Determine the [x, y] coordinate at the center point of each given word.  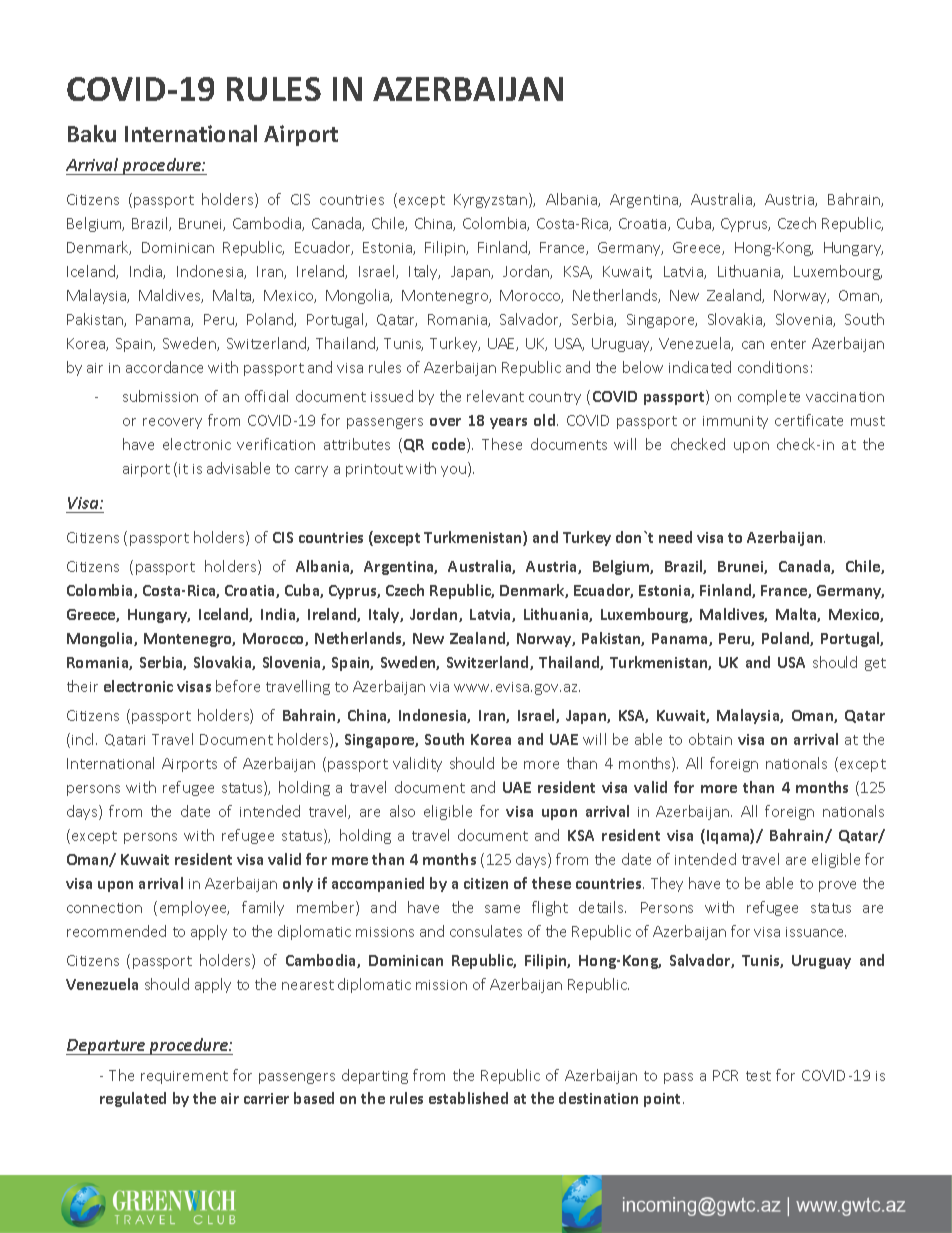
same [502, 909]
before [238, 686]
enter [788, 344]
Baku [92, 133]
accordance [164, 367]
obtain [710, 739]
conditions [773, 367]
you [455, 471]
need [675, 537]
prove [837, 886]
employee [194, 908]
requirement [184, 1077]
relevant [495, 396]
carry [311, 471]
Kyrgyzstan [490, 201]
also [402, 811]
